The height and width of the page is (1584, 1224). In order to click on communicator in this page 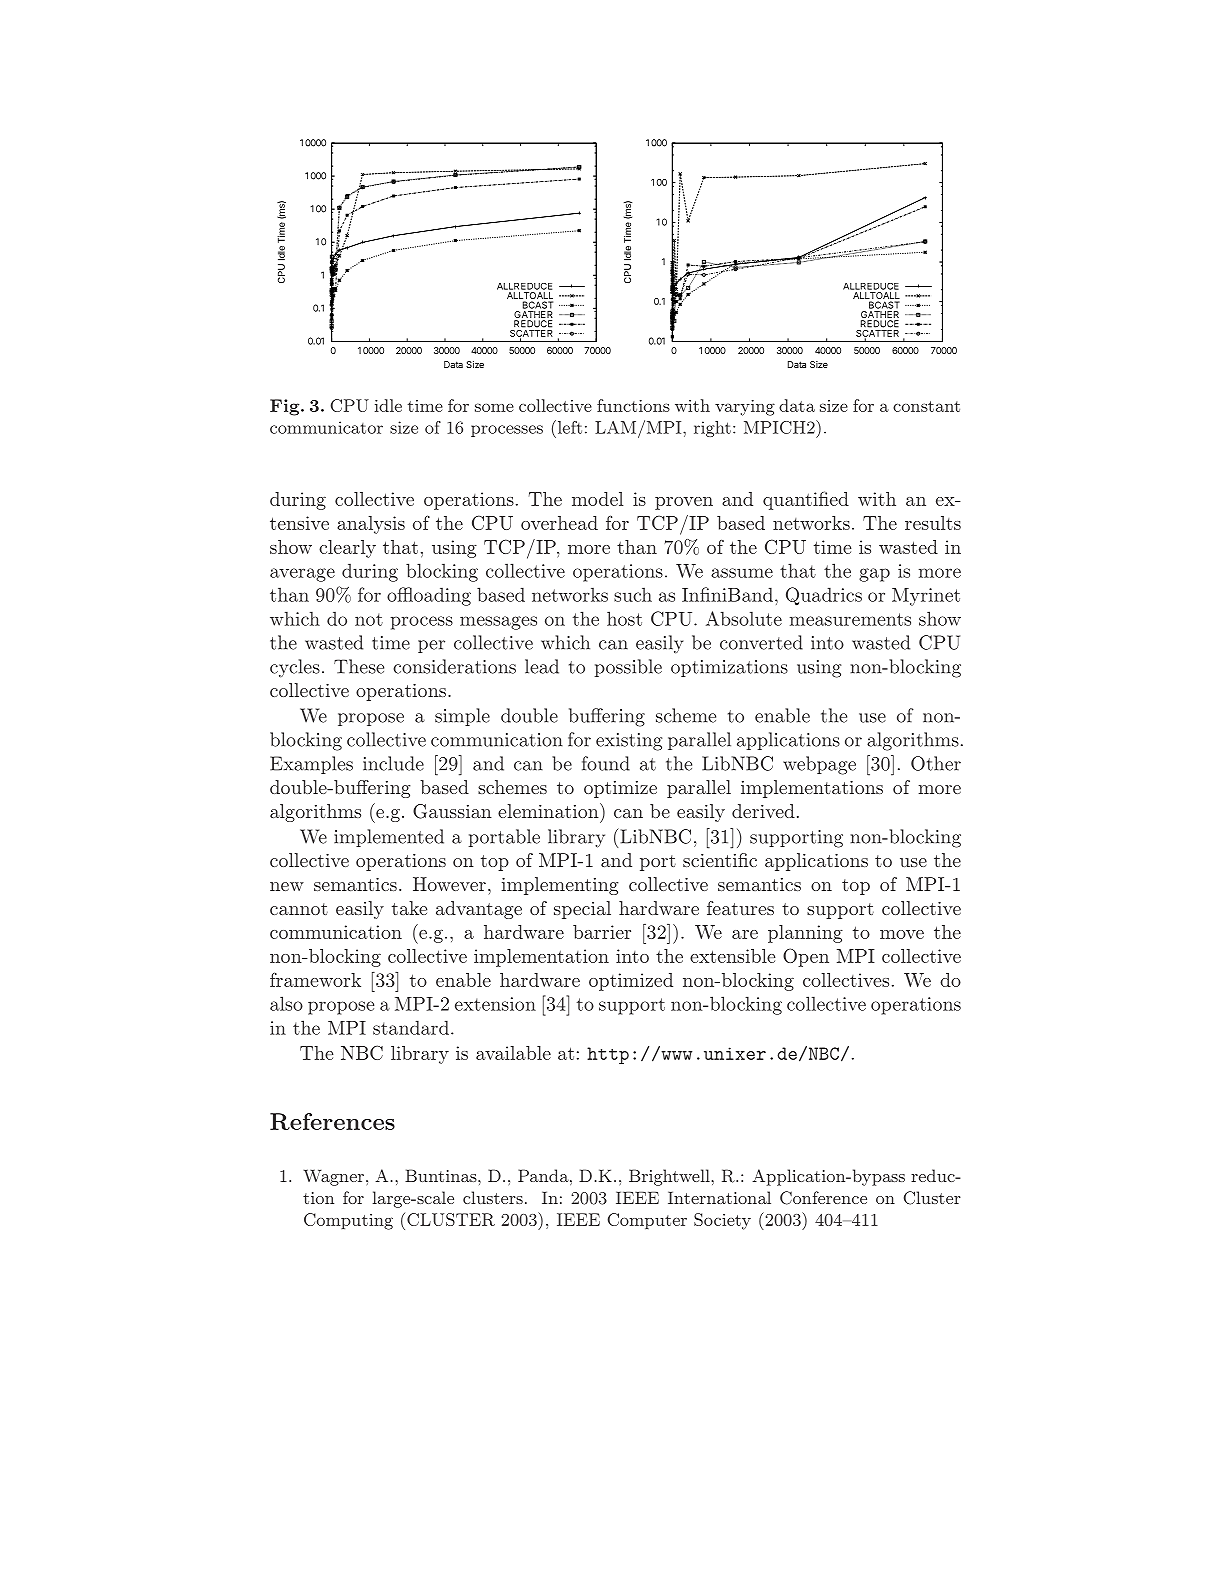, I will do `click(326, 427)`.
